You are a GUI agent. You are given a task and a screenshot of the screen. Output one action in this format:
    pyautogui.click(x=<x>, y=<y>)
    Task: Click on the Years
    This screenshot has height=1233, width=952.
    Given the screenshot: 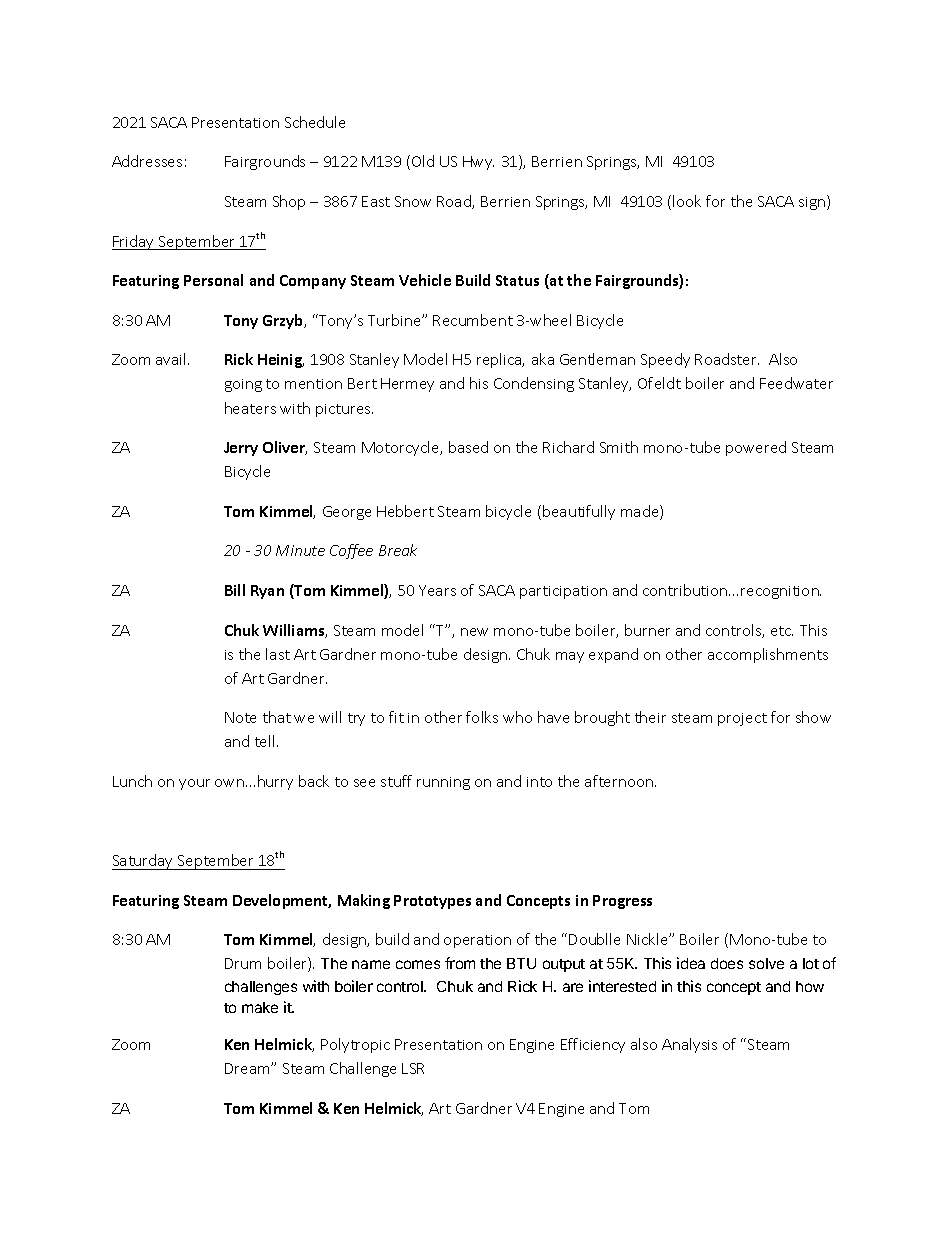 What is the action you would take?
    pyautogui.click(x=437, y=590)
